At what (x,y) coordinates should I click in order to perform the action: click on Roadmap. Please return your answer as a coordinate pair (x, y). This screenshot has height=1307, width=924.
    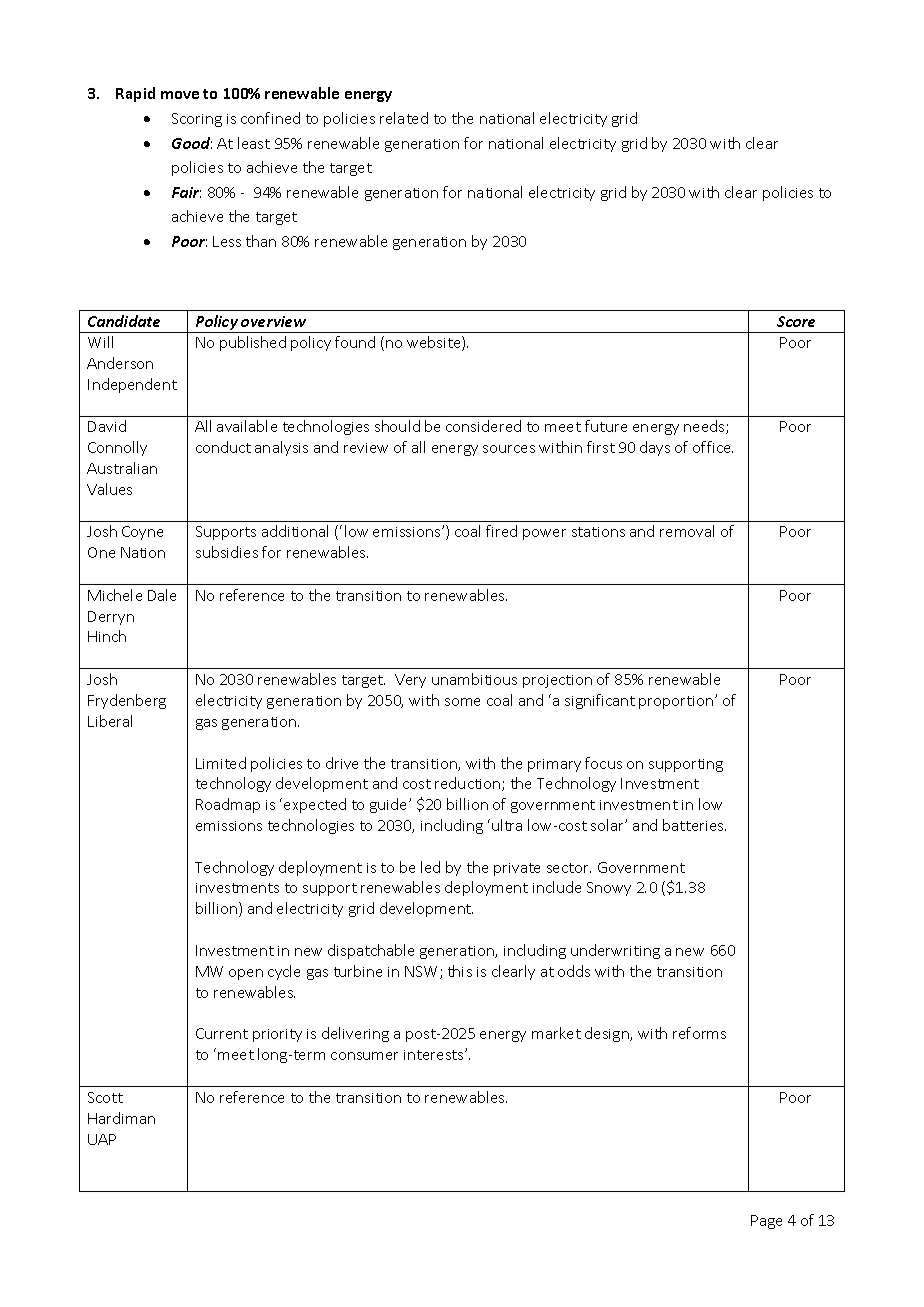
    Looking at the image, I should click on (228, 805).
